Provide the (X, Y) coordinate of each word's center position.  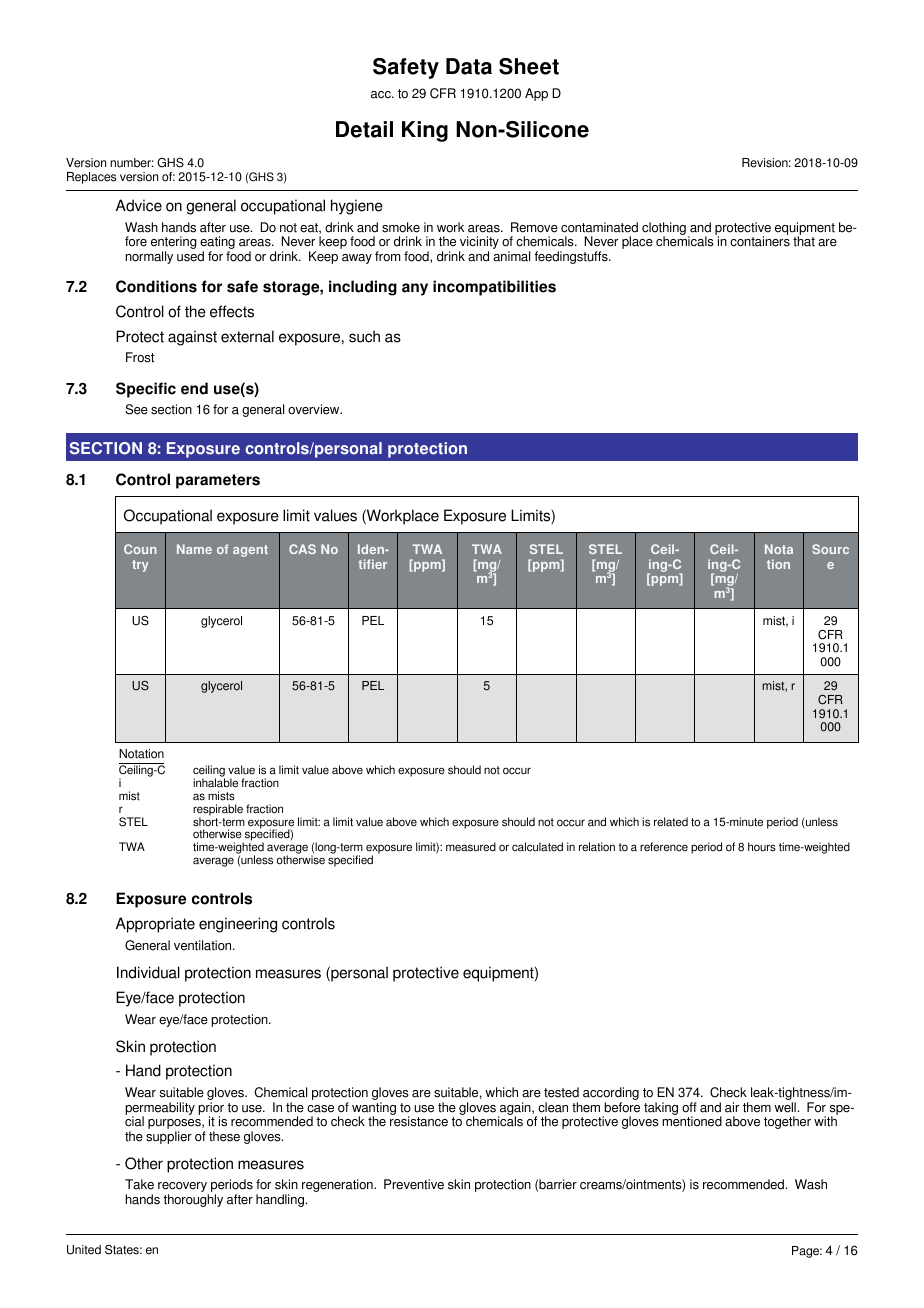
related (671, 822)
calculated (537, 847)
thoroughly (193, 1200)
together (787, 1122)
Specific (146, 390)
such (364, 336)
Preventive (414, 1184)
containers (760, 241)
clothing (664, 230)
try (140, 566)
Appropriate (155, 925)
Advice (139, 205)
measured (471, 847)
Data (469, 66)
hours (762, 847)
